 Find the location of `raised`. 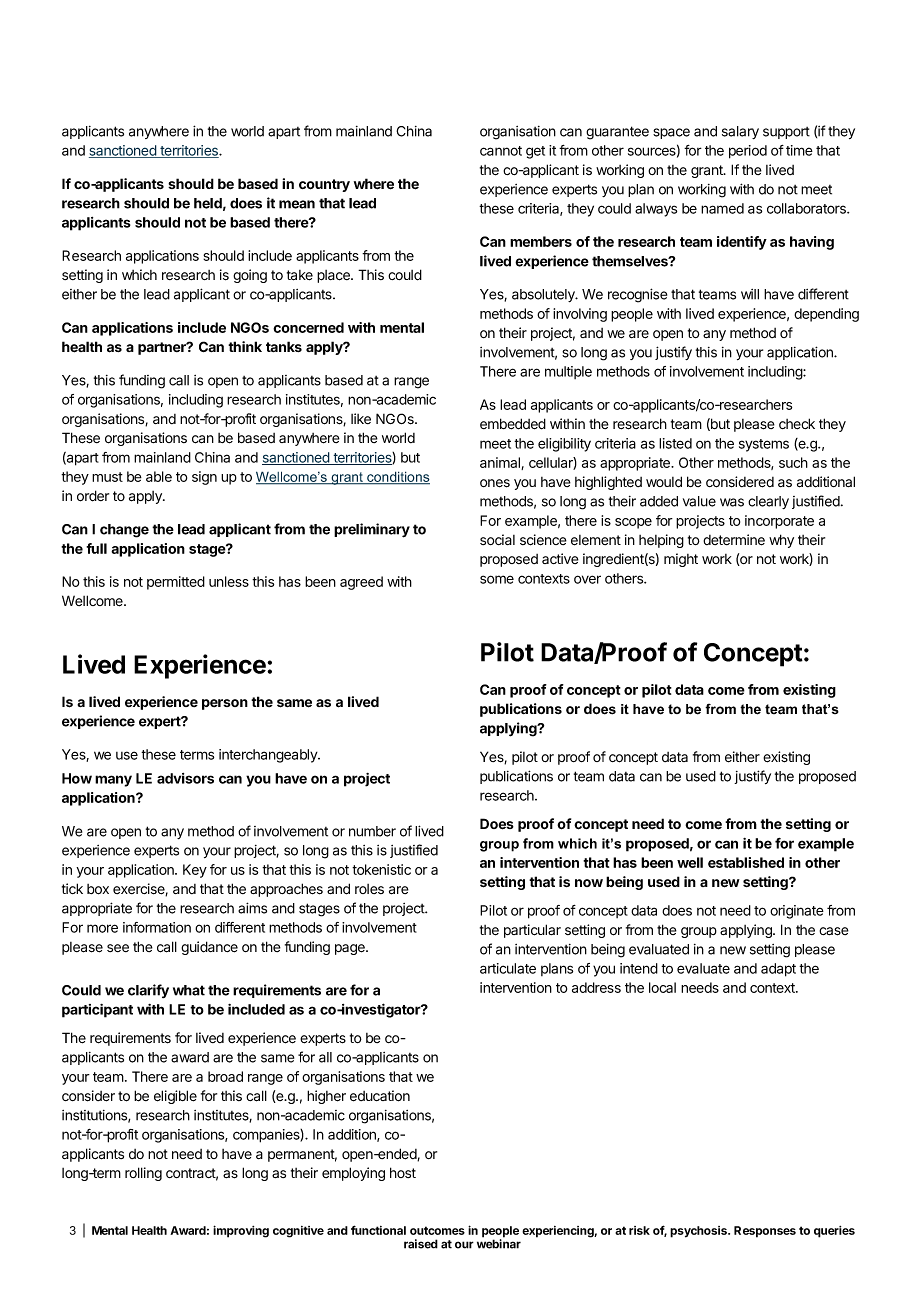

raised is located at coordinates (421, 1244).
